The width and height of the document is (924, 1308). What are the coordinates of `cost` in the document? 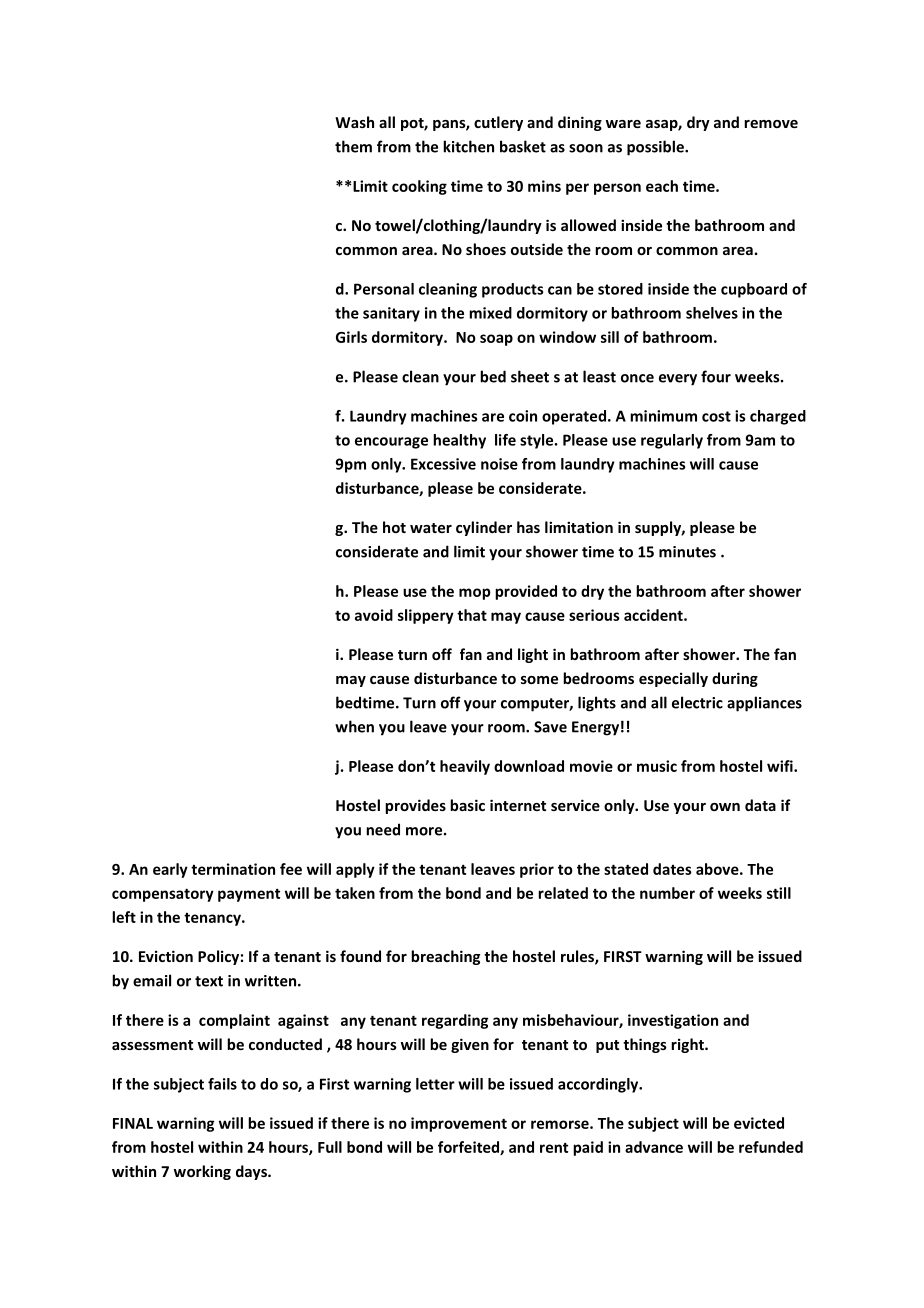 It's located at (716, 416).
